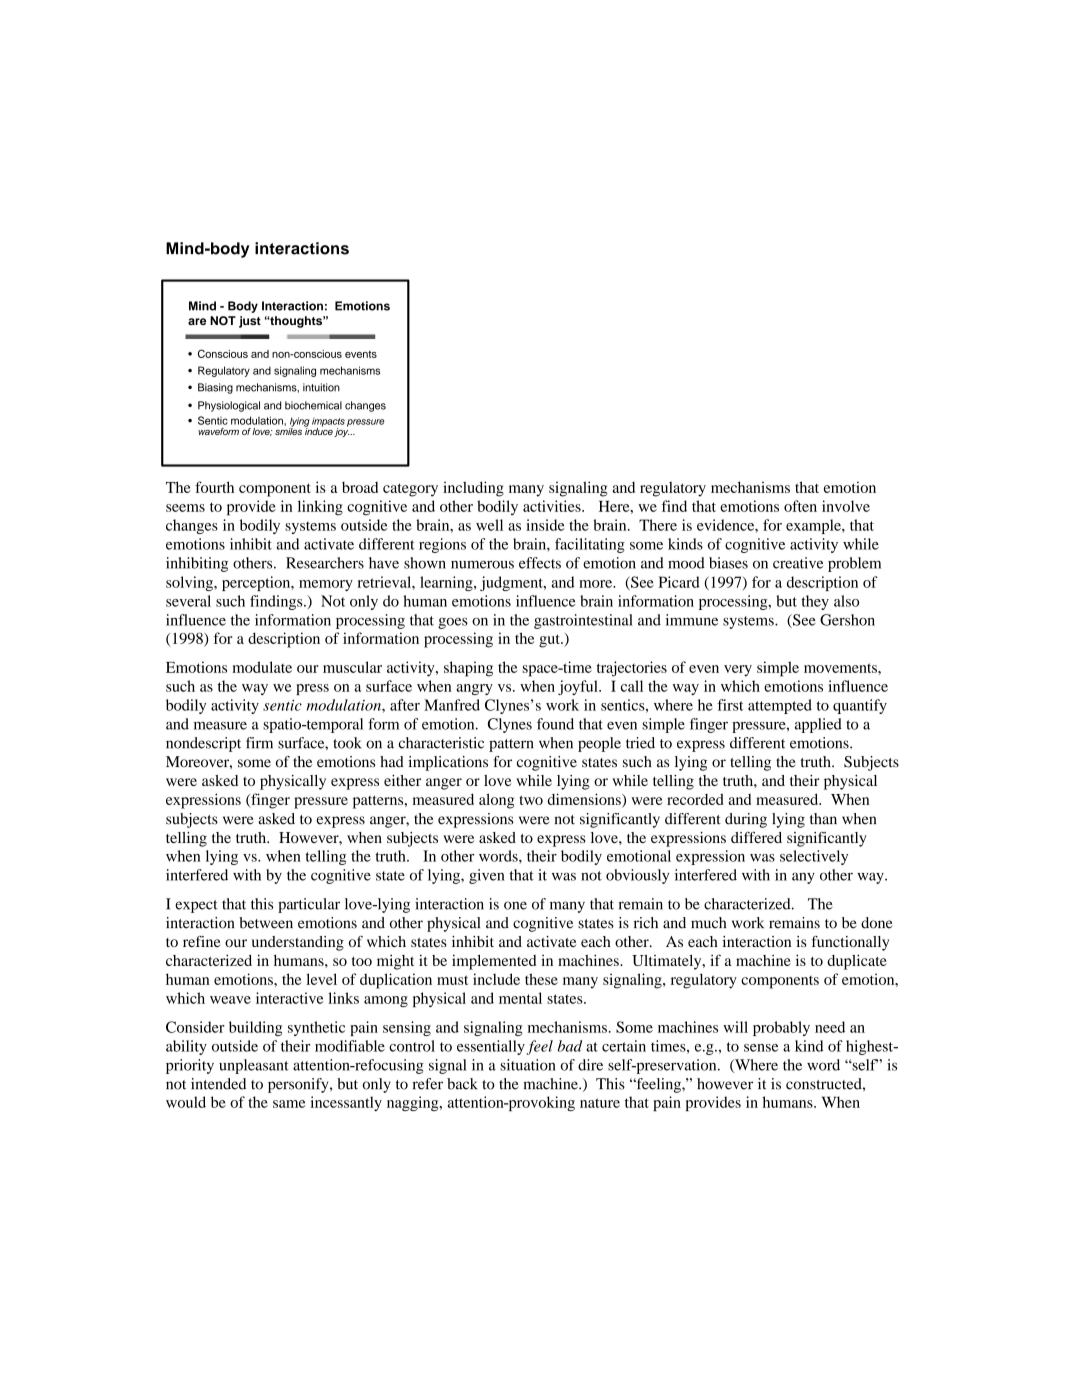  I want to click on same, so click(289, 1104).
